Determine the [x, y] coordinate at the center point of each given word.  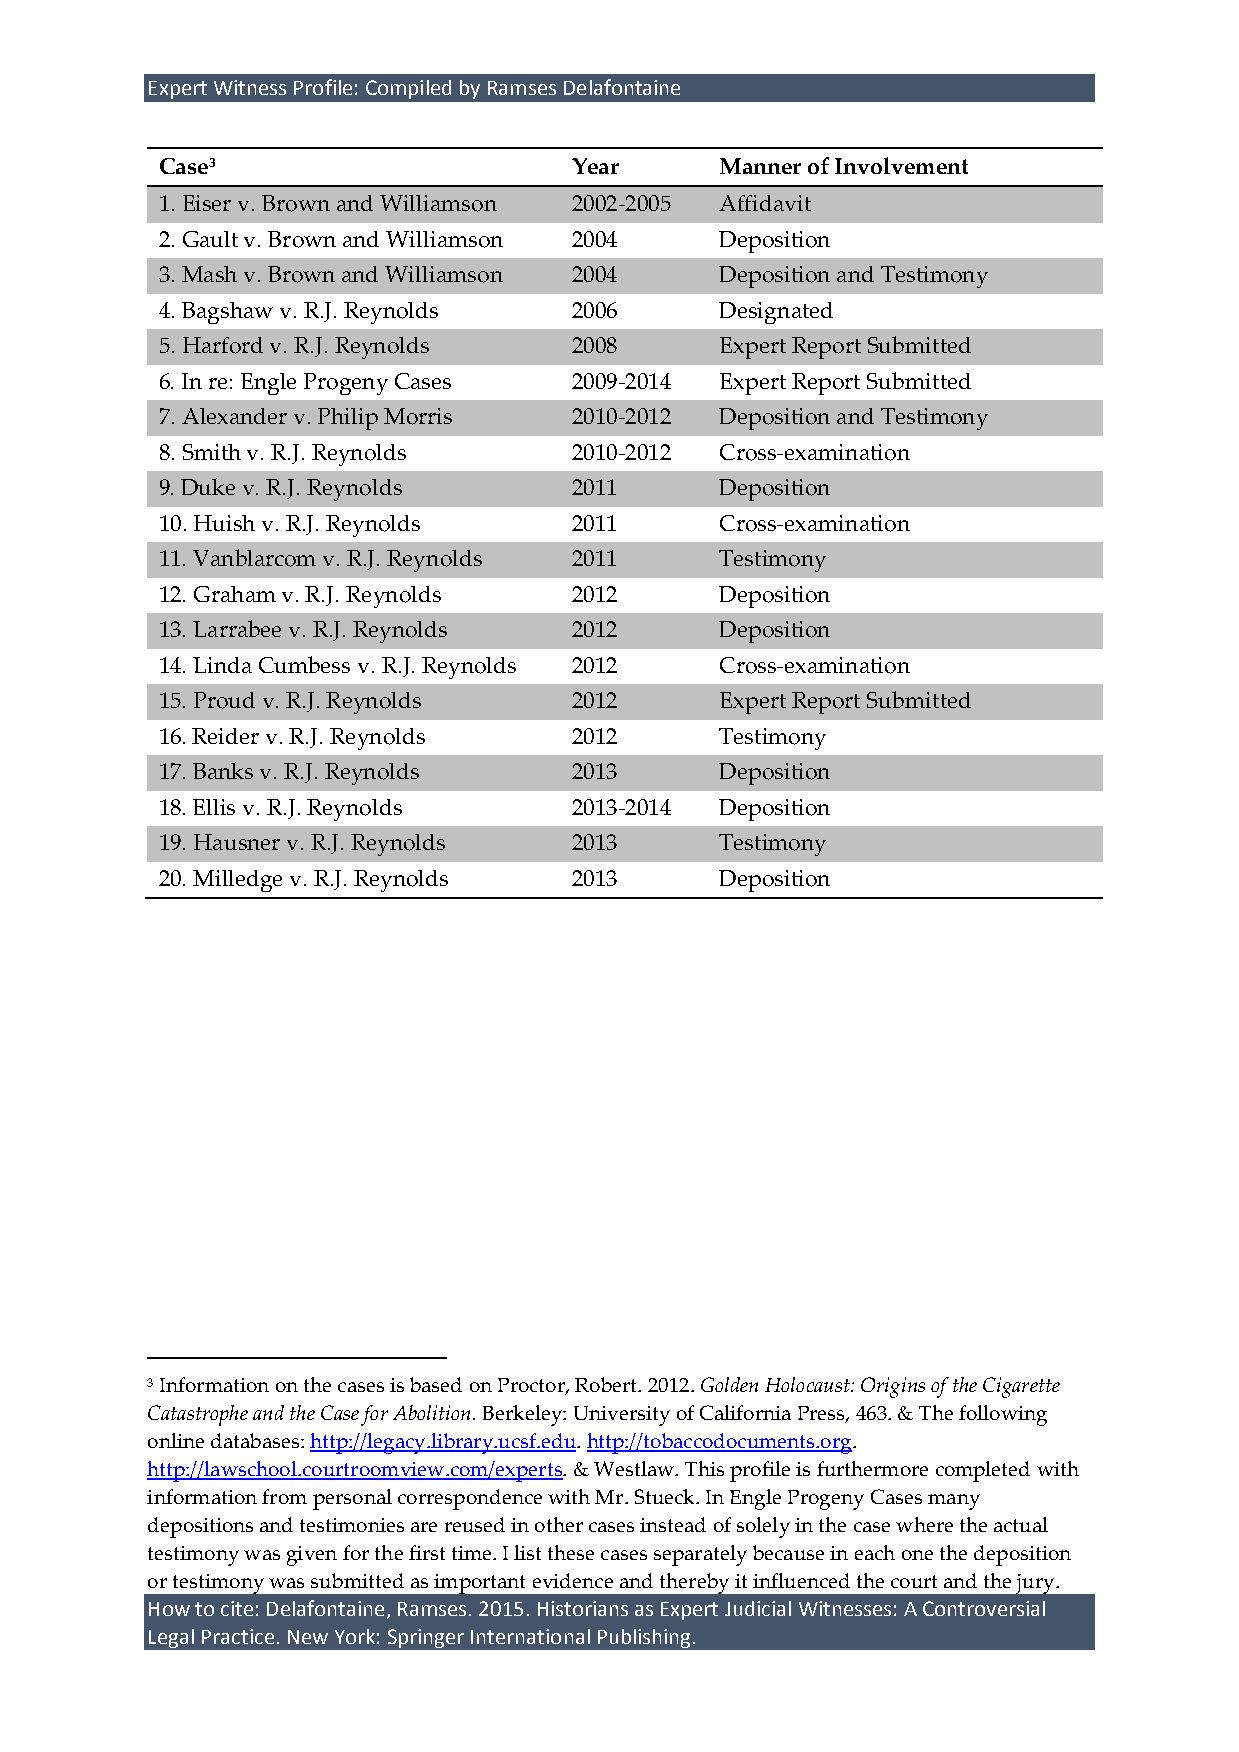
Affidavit [765, 203]
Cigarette [1021, 1387]
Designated [776, 313]
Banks [223, 770]
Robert [607, 1384]
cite [237, 1608]
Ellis [214, 807]
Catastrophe [198, 1415]
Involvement [901, 165]
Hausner [237, 842]
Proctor [532, 1386]
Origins [893, 1387]
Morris [418, 416]
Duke [208, 486]
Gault [210, 239]
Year [595, 166]
